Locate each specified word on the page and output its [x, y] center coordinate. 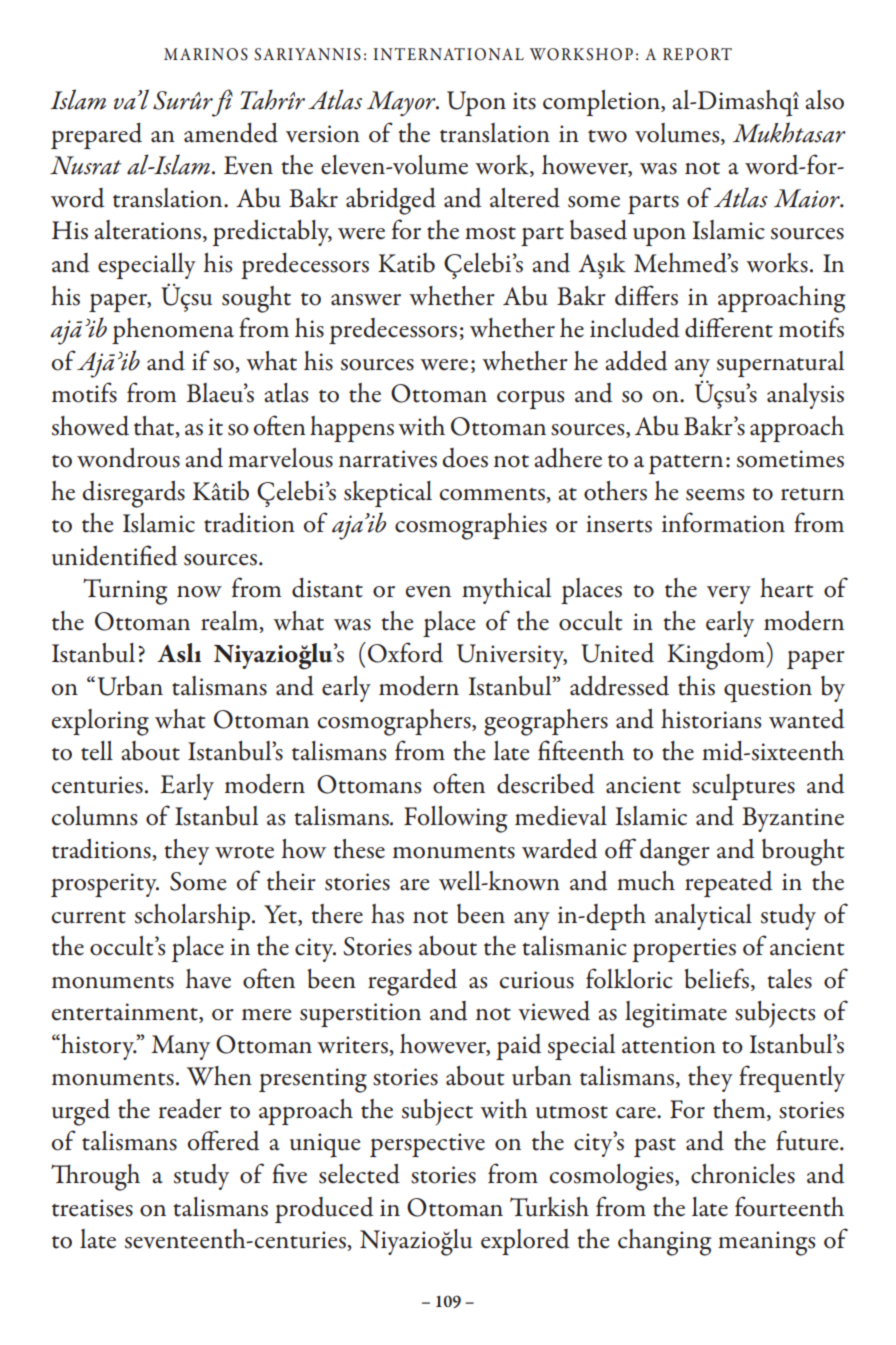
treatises [92, 1208]
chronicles [743, 1174]
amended [231, 133]
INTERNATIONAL [449, 54]
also [824, 100]
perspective [427, 1145]
